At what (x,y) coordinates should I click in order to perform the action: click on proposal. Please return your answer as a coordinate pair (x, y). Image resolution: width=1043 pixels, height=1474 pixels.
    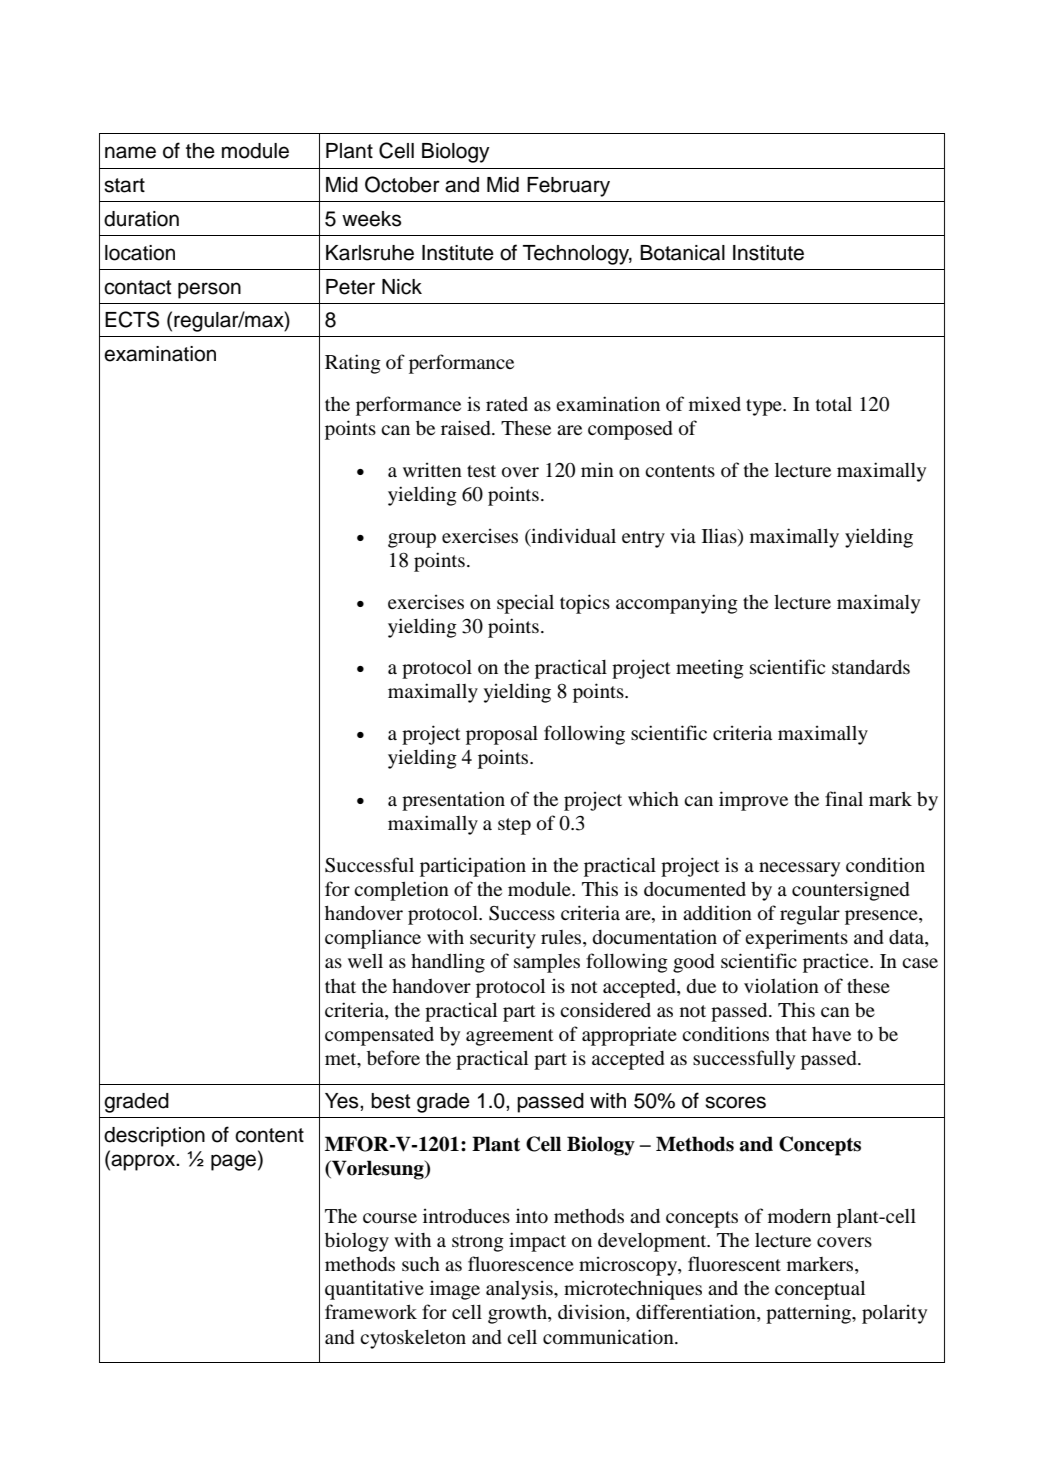
    Looking at the image, I should click on (502, 735).
